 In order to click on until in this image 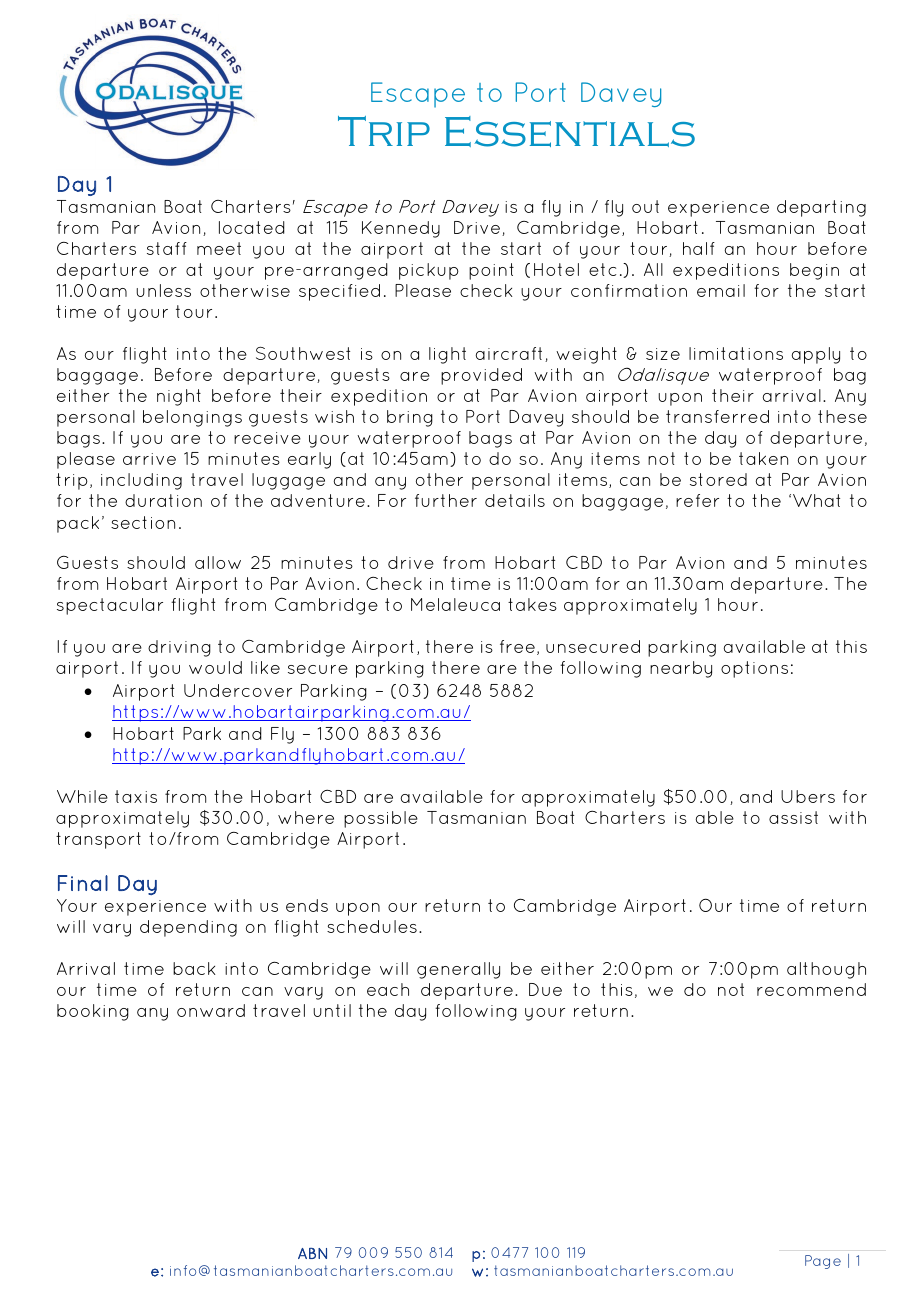, I will do `click(332, 1010)`.
